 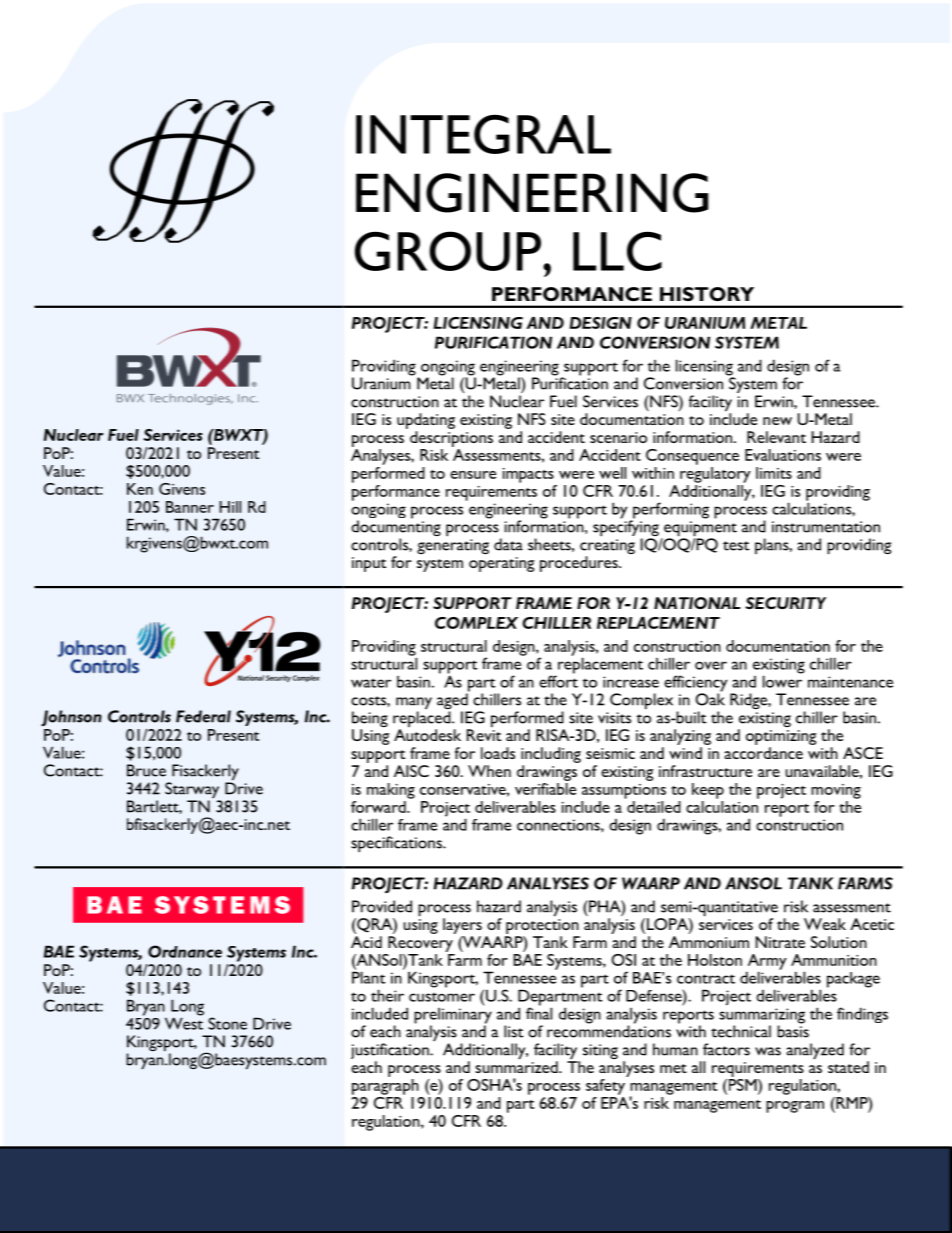 I want to click on operating, so click(x=501, y=564).
